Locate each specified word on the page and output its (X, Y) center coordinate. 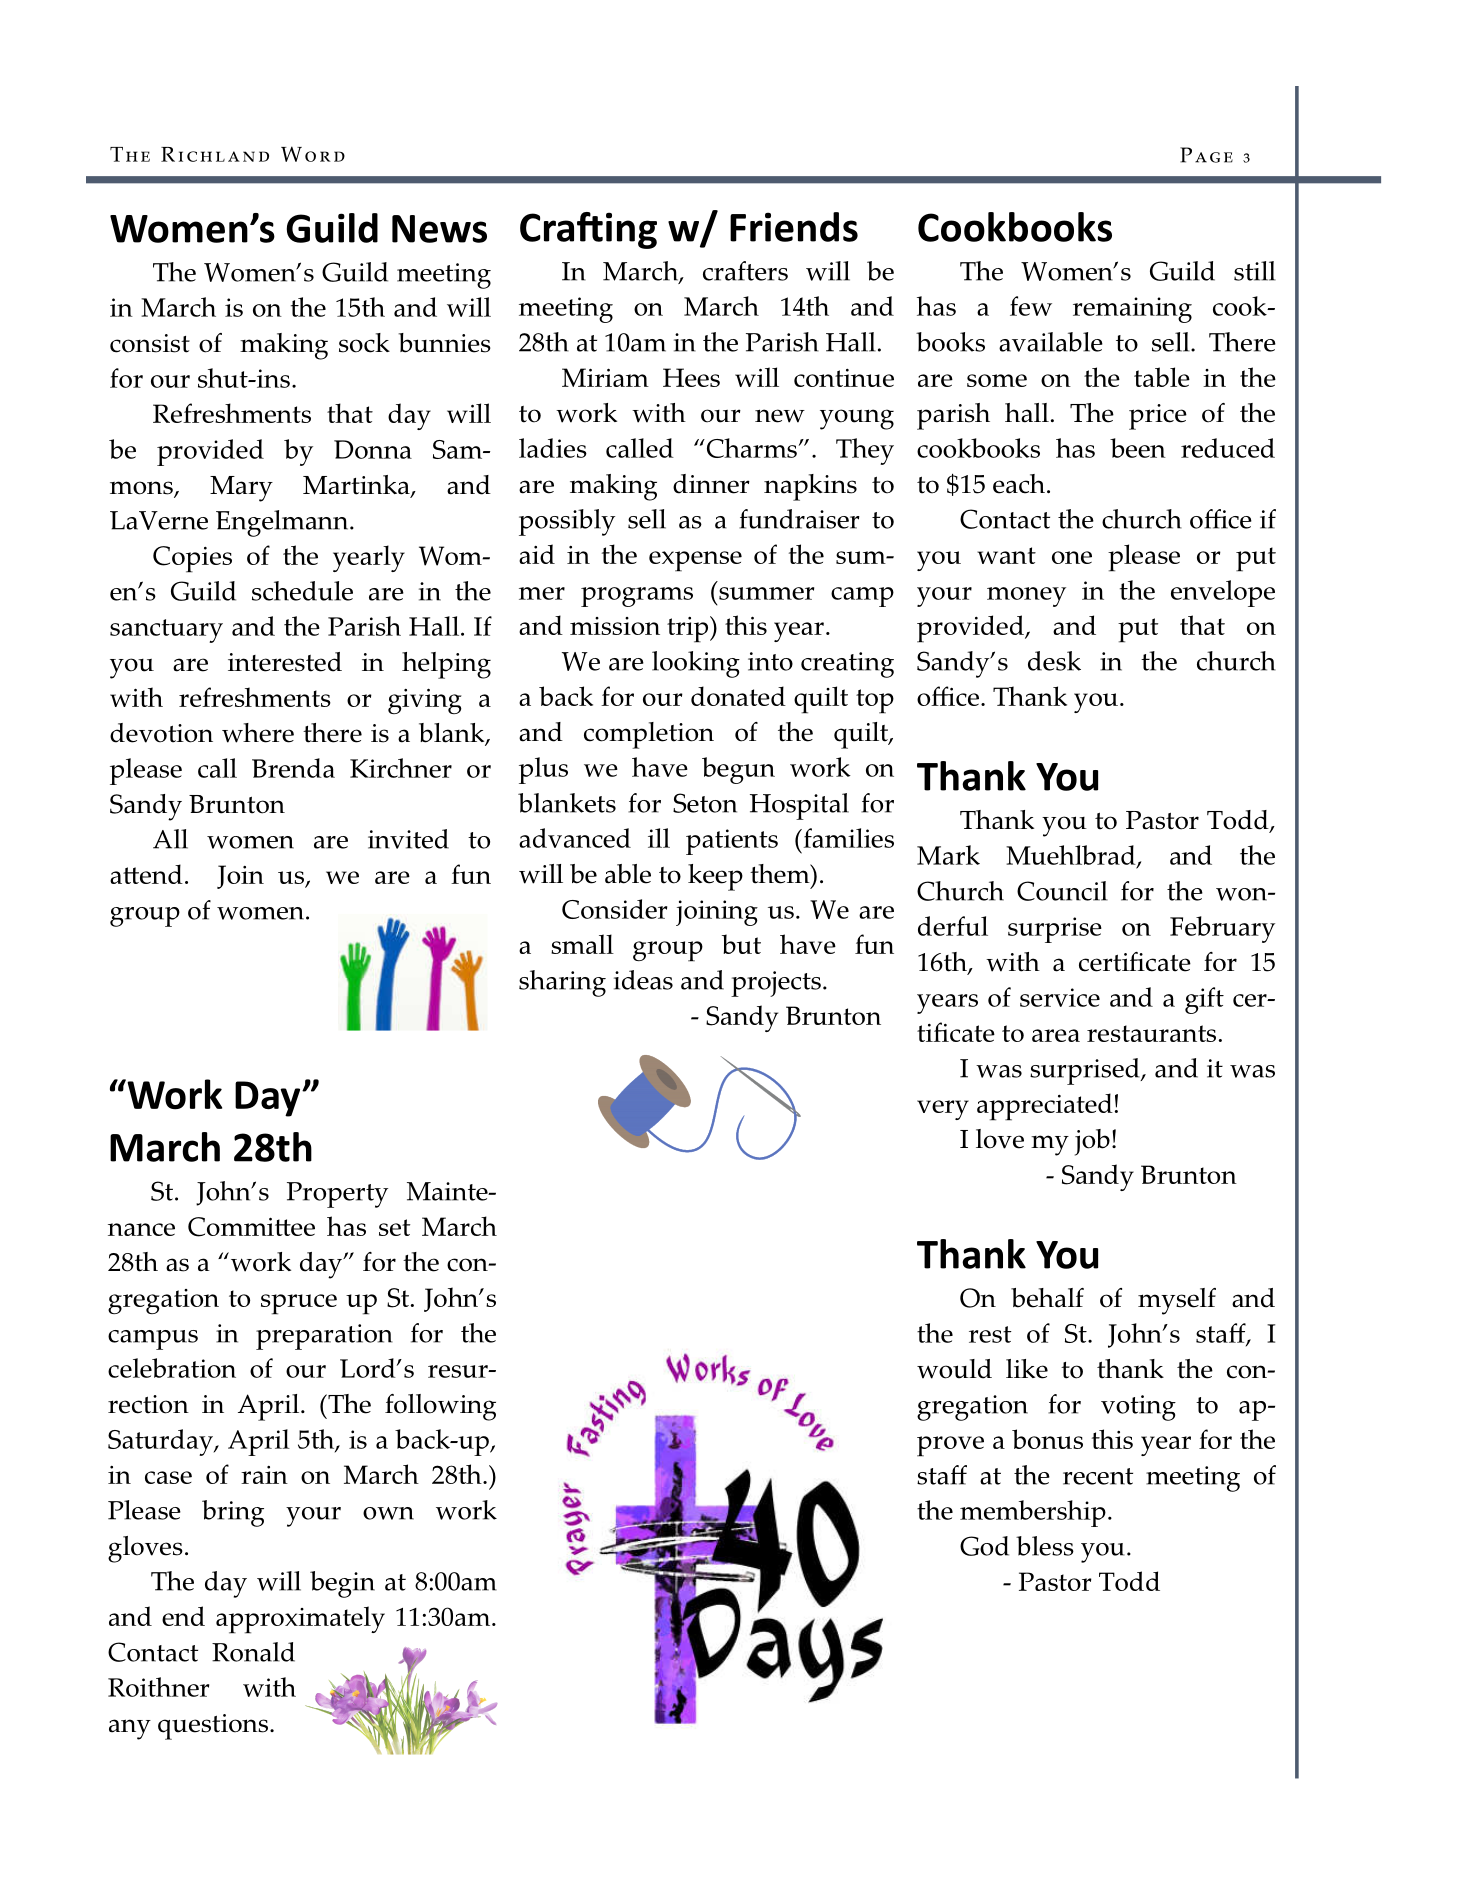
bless (1045, 1546)
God (984, 1546)
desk (1054, 661)
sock (364, 343)
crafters (745, 271)
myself (1177, 1301)
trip (689, 629)
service (1060, 997)
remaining (1132, 310)
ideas (643, 980)
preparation (324, 1337)
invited (408, 839)
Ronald (253, 1652)
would (954, 1369)
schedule (302, 591)
